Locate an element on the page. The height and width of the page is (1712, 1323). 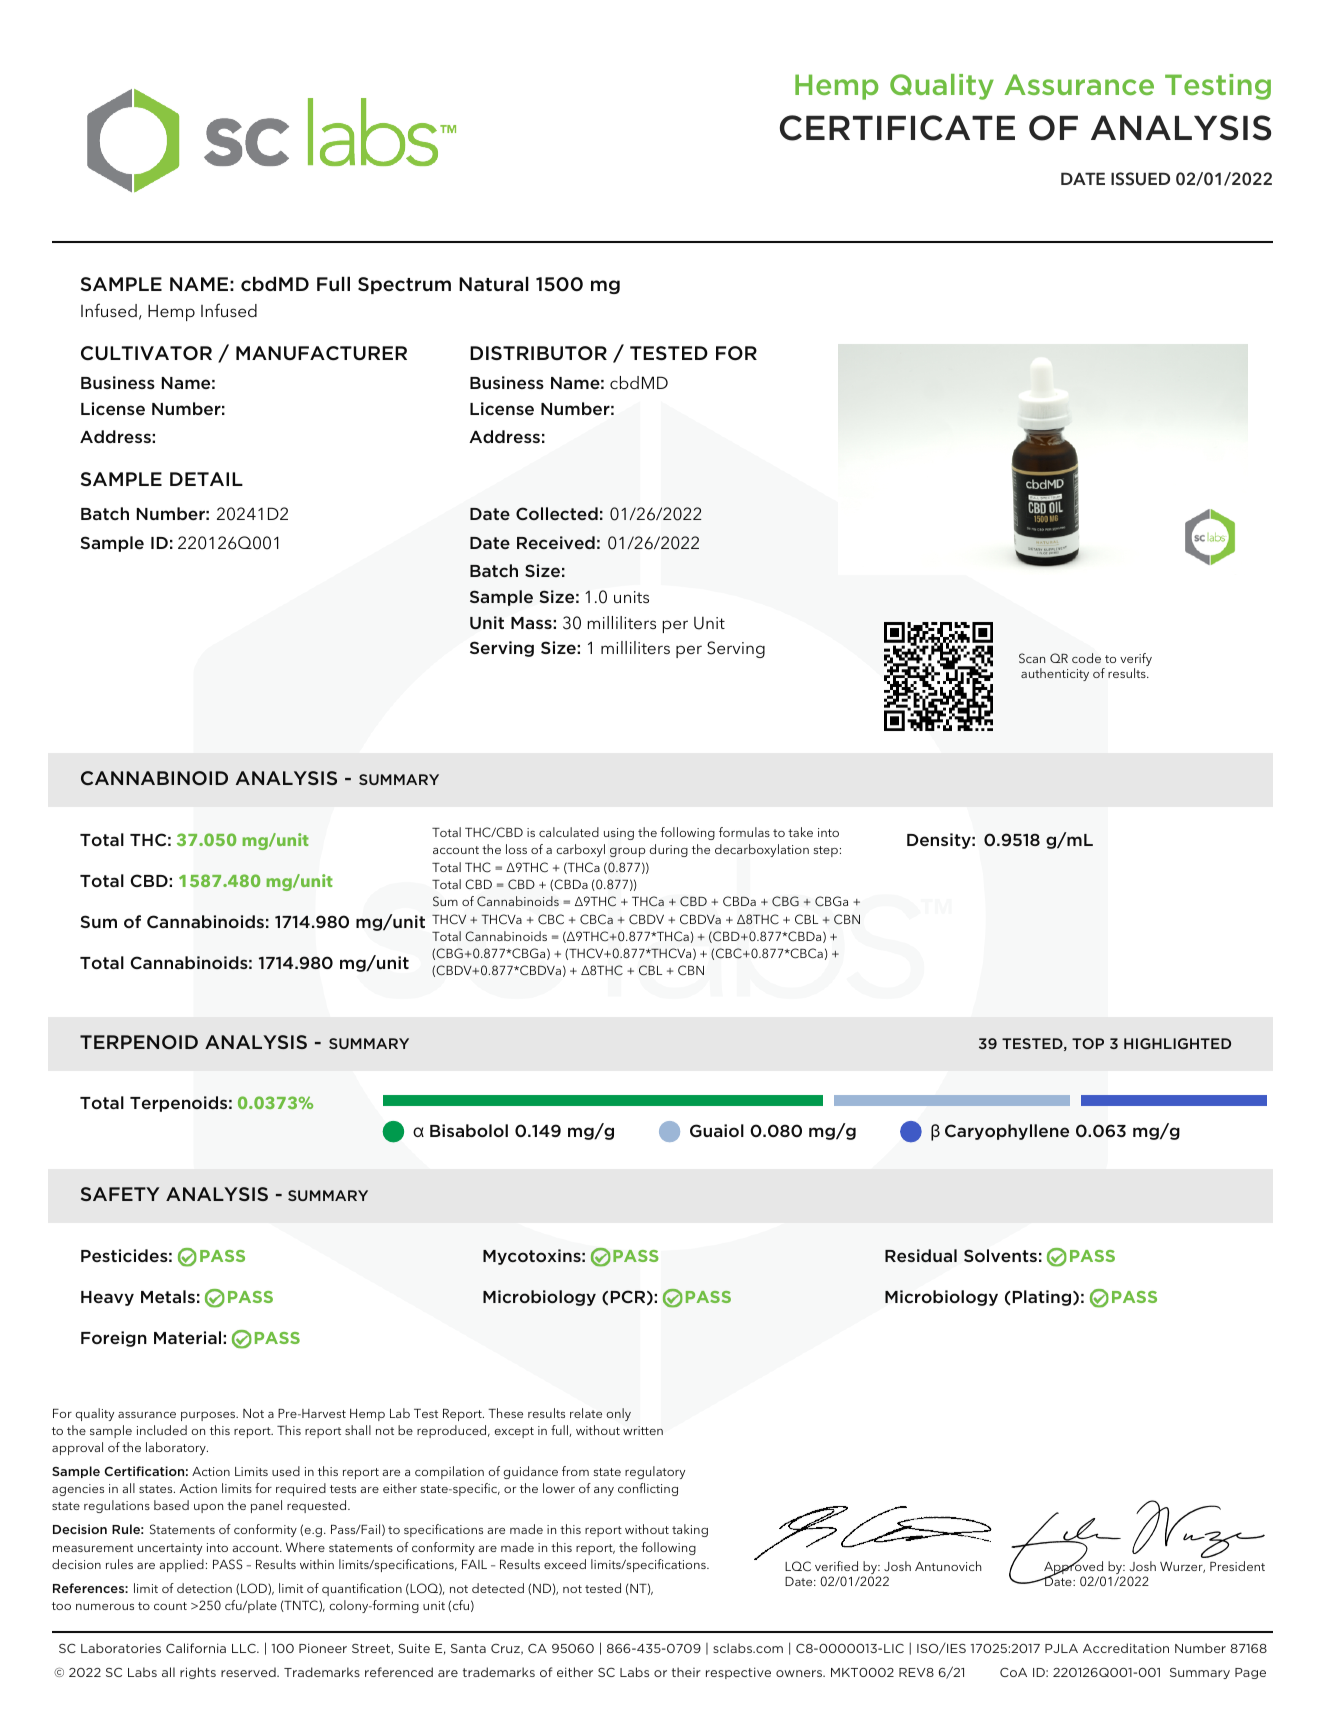
code is located at coordinates (1086, 658).
